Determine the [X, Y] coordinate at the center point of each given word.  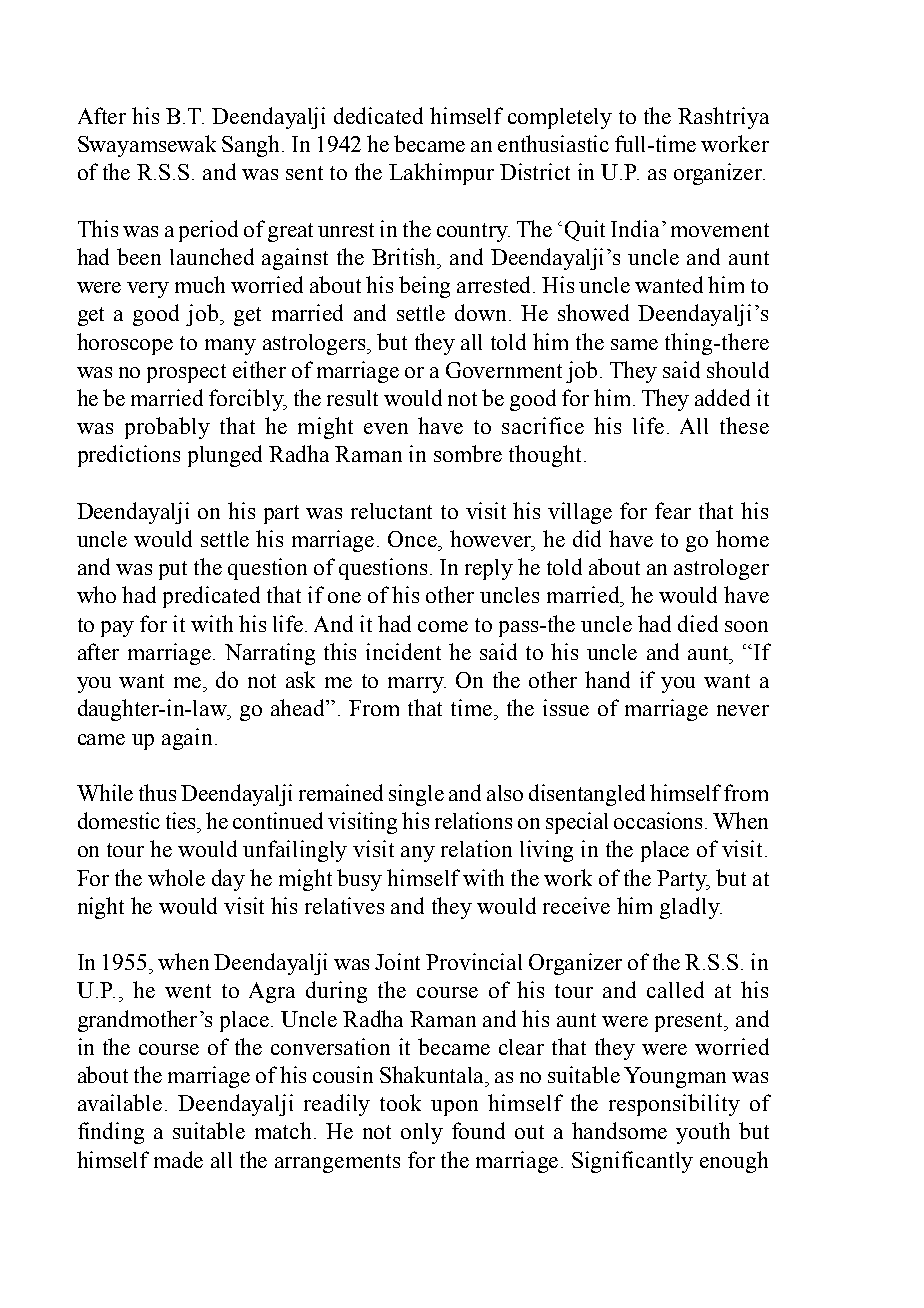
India [635, 228]
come [443, 626]
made [178, 1159]
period [208, 231]
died [698, 623]
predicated [211, 597]
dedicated [378, 115]
